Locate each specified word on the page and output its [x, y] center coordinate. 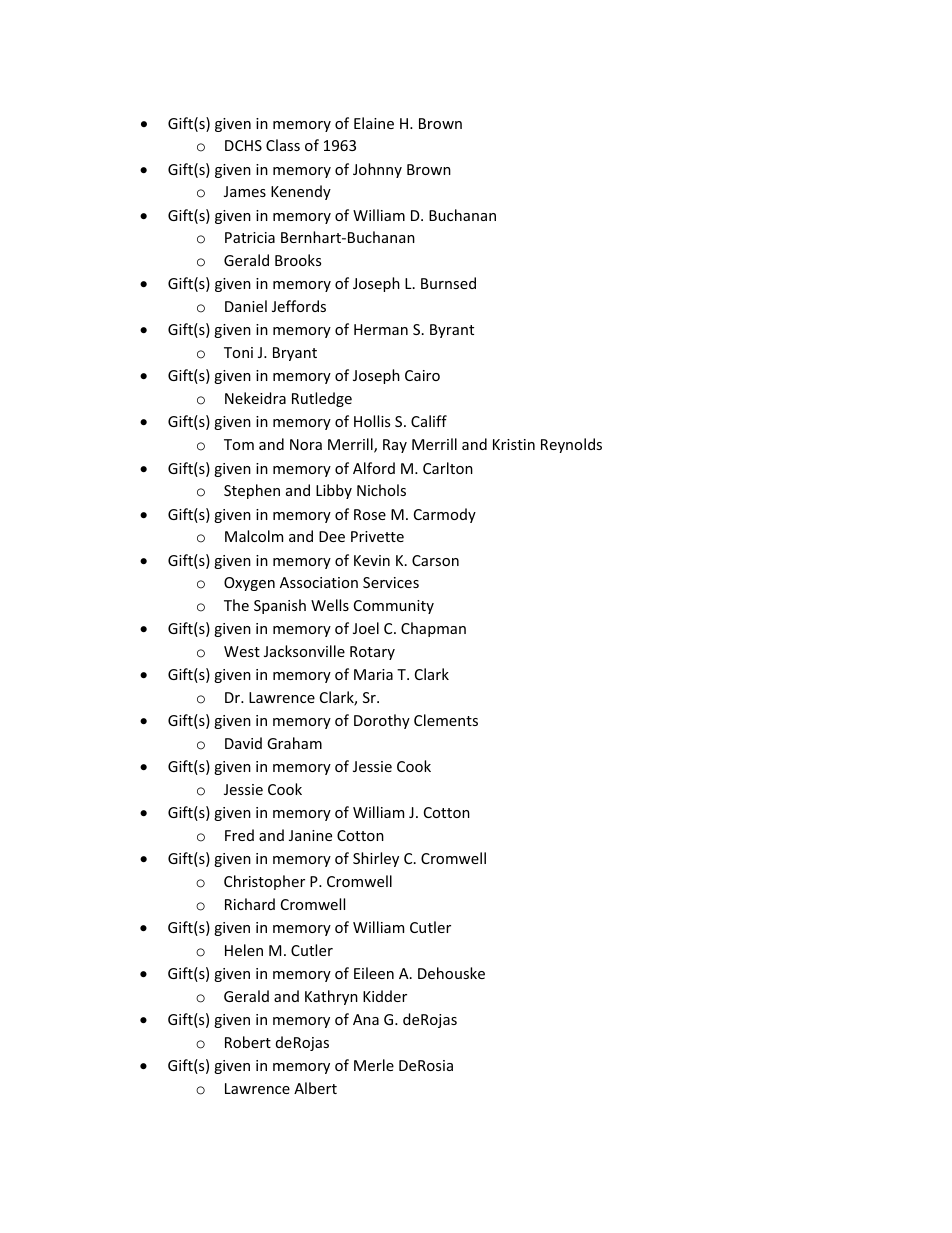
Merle [374, 1065]
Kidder [385, 996]
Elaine [374, 123]
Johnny [377, 170]
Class [283, 145]
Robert [248, 1042]
